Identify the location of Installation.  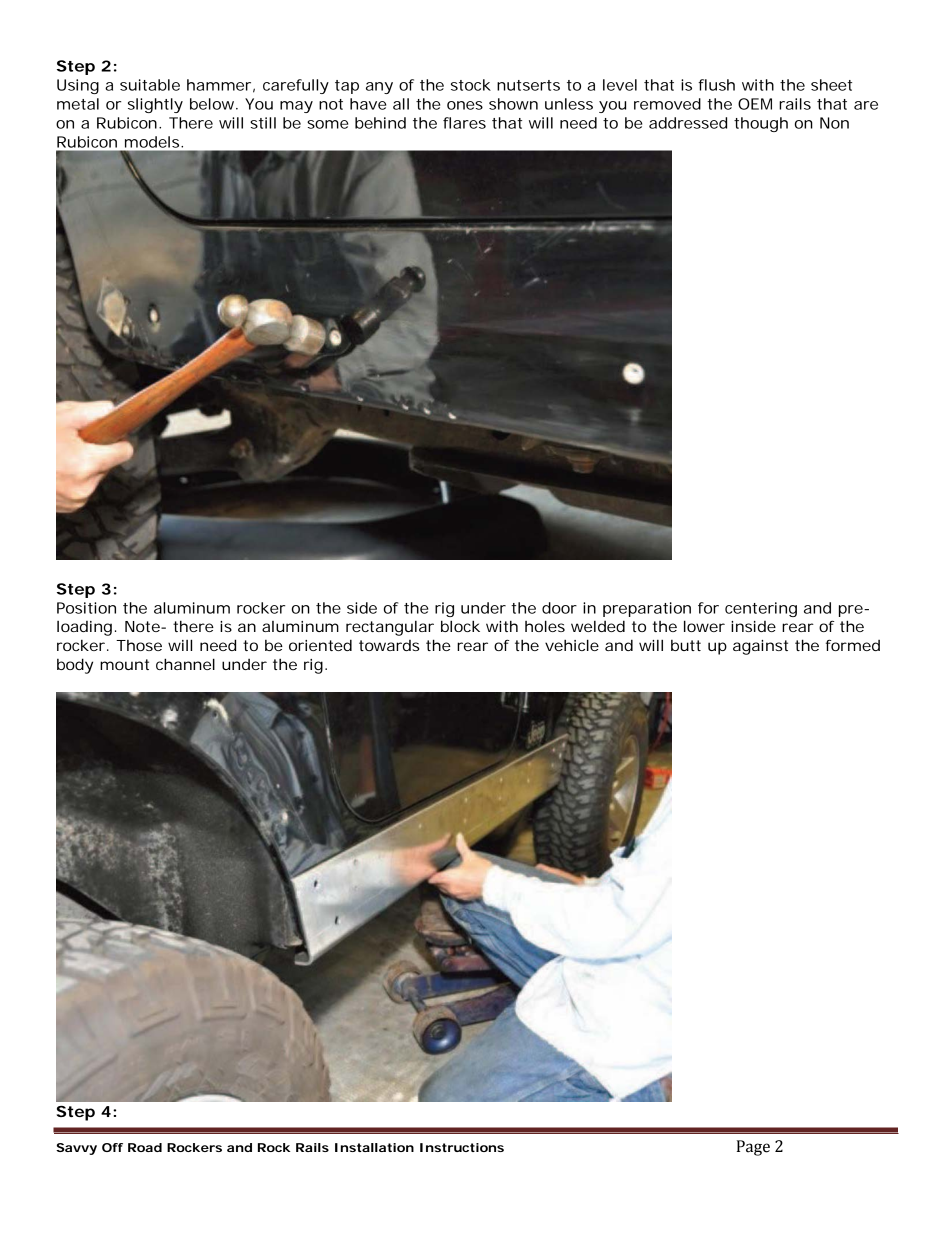
(374, 1147).
